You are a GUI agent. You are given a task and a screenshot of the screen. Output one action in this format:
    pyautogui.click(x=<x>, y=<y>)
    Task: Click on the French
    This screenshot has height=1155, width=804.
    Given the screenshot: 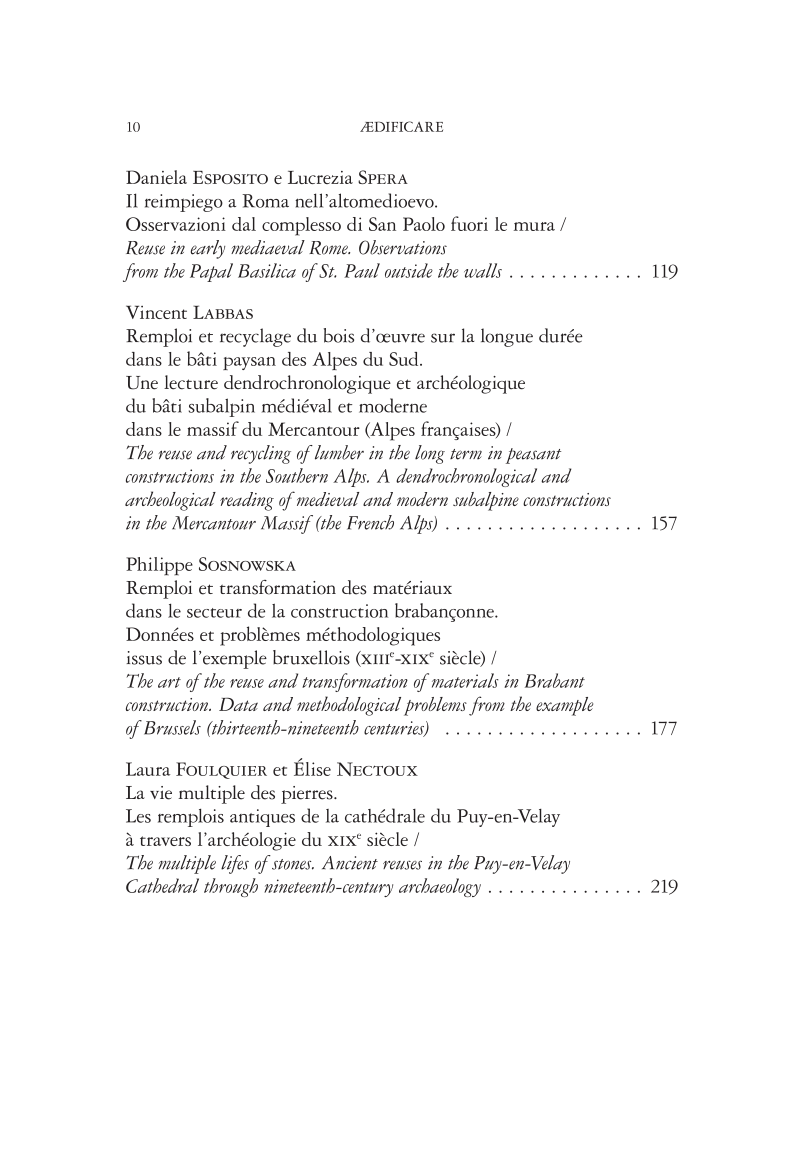 What is the action you would take?
    pyautogui.click(x=370, y=522)
